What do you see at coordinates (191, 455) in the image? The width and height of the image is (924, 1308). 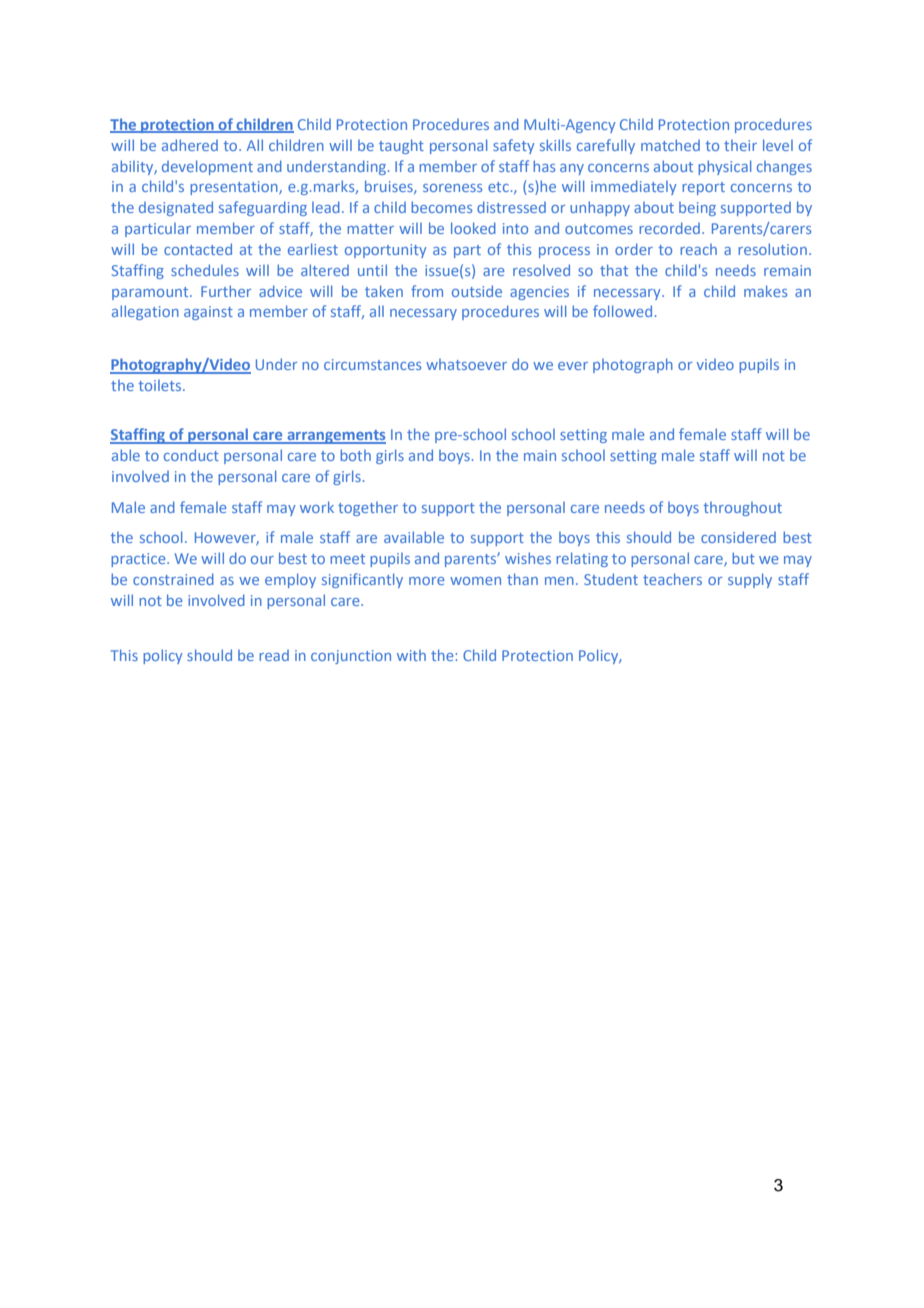 I see `conduct` at bounding box center [191, 455].
